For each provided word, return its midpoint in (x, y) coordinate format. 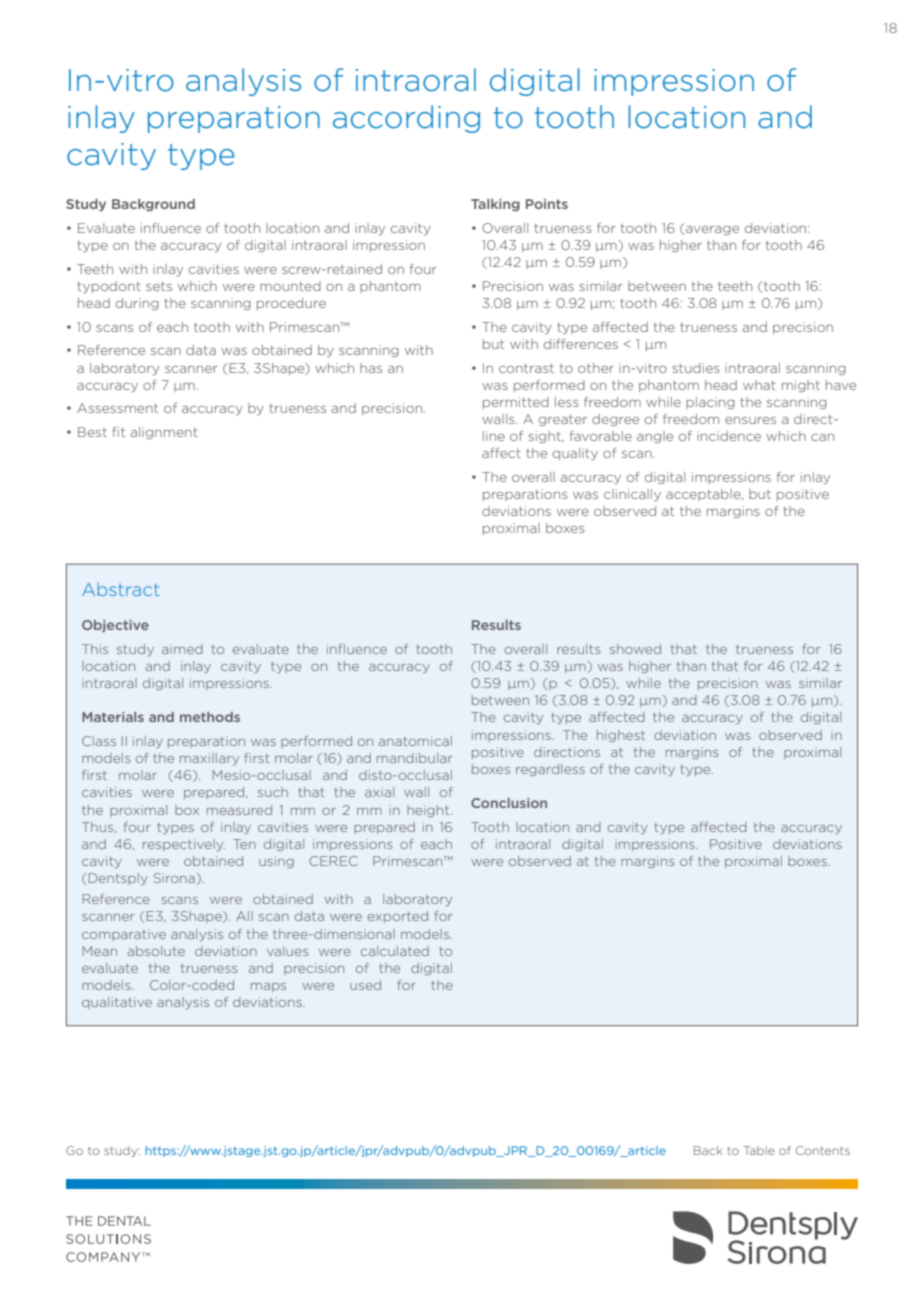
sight (545, 437)
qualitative (117, 1003)
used (365, 985)
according (406, 119)
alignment (164, 433)
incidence (729, 436)
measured (239, 810)
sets (159, 286)
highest (621, 736)
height (429, 811)
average (712, 230)
